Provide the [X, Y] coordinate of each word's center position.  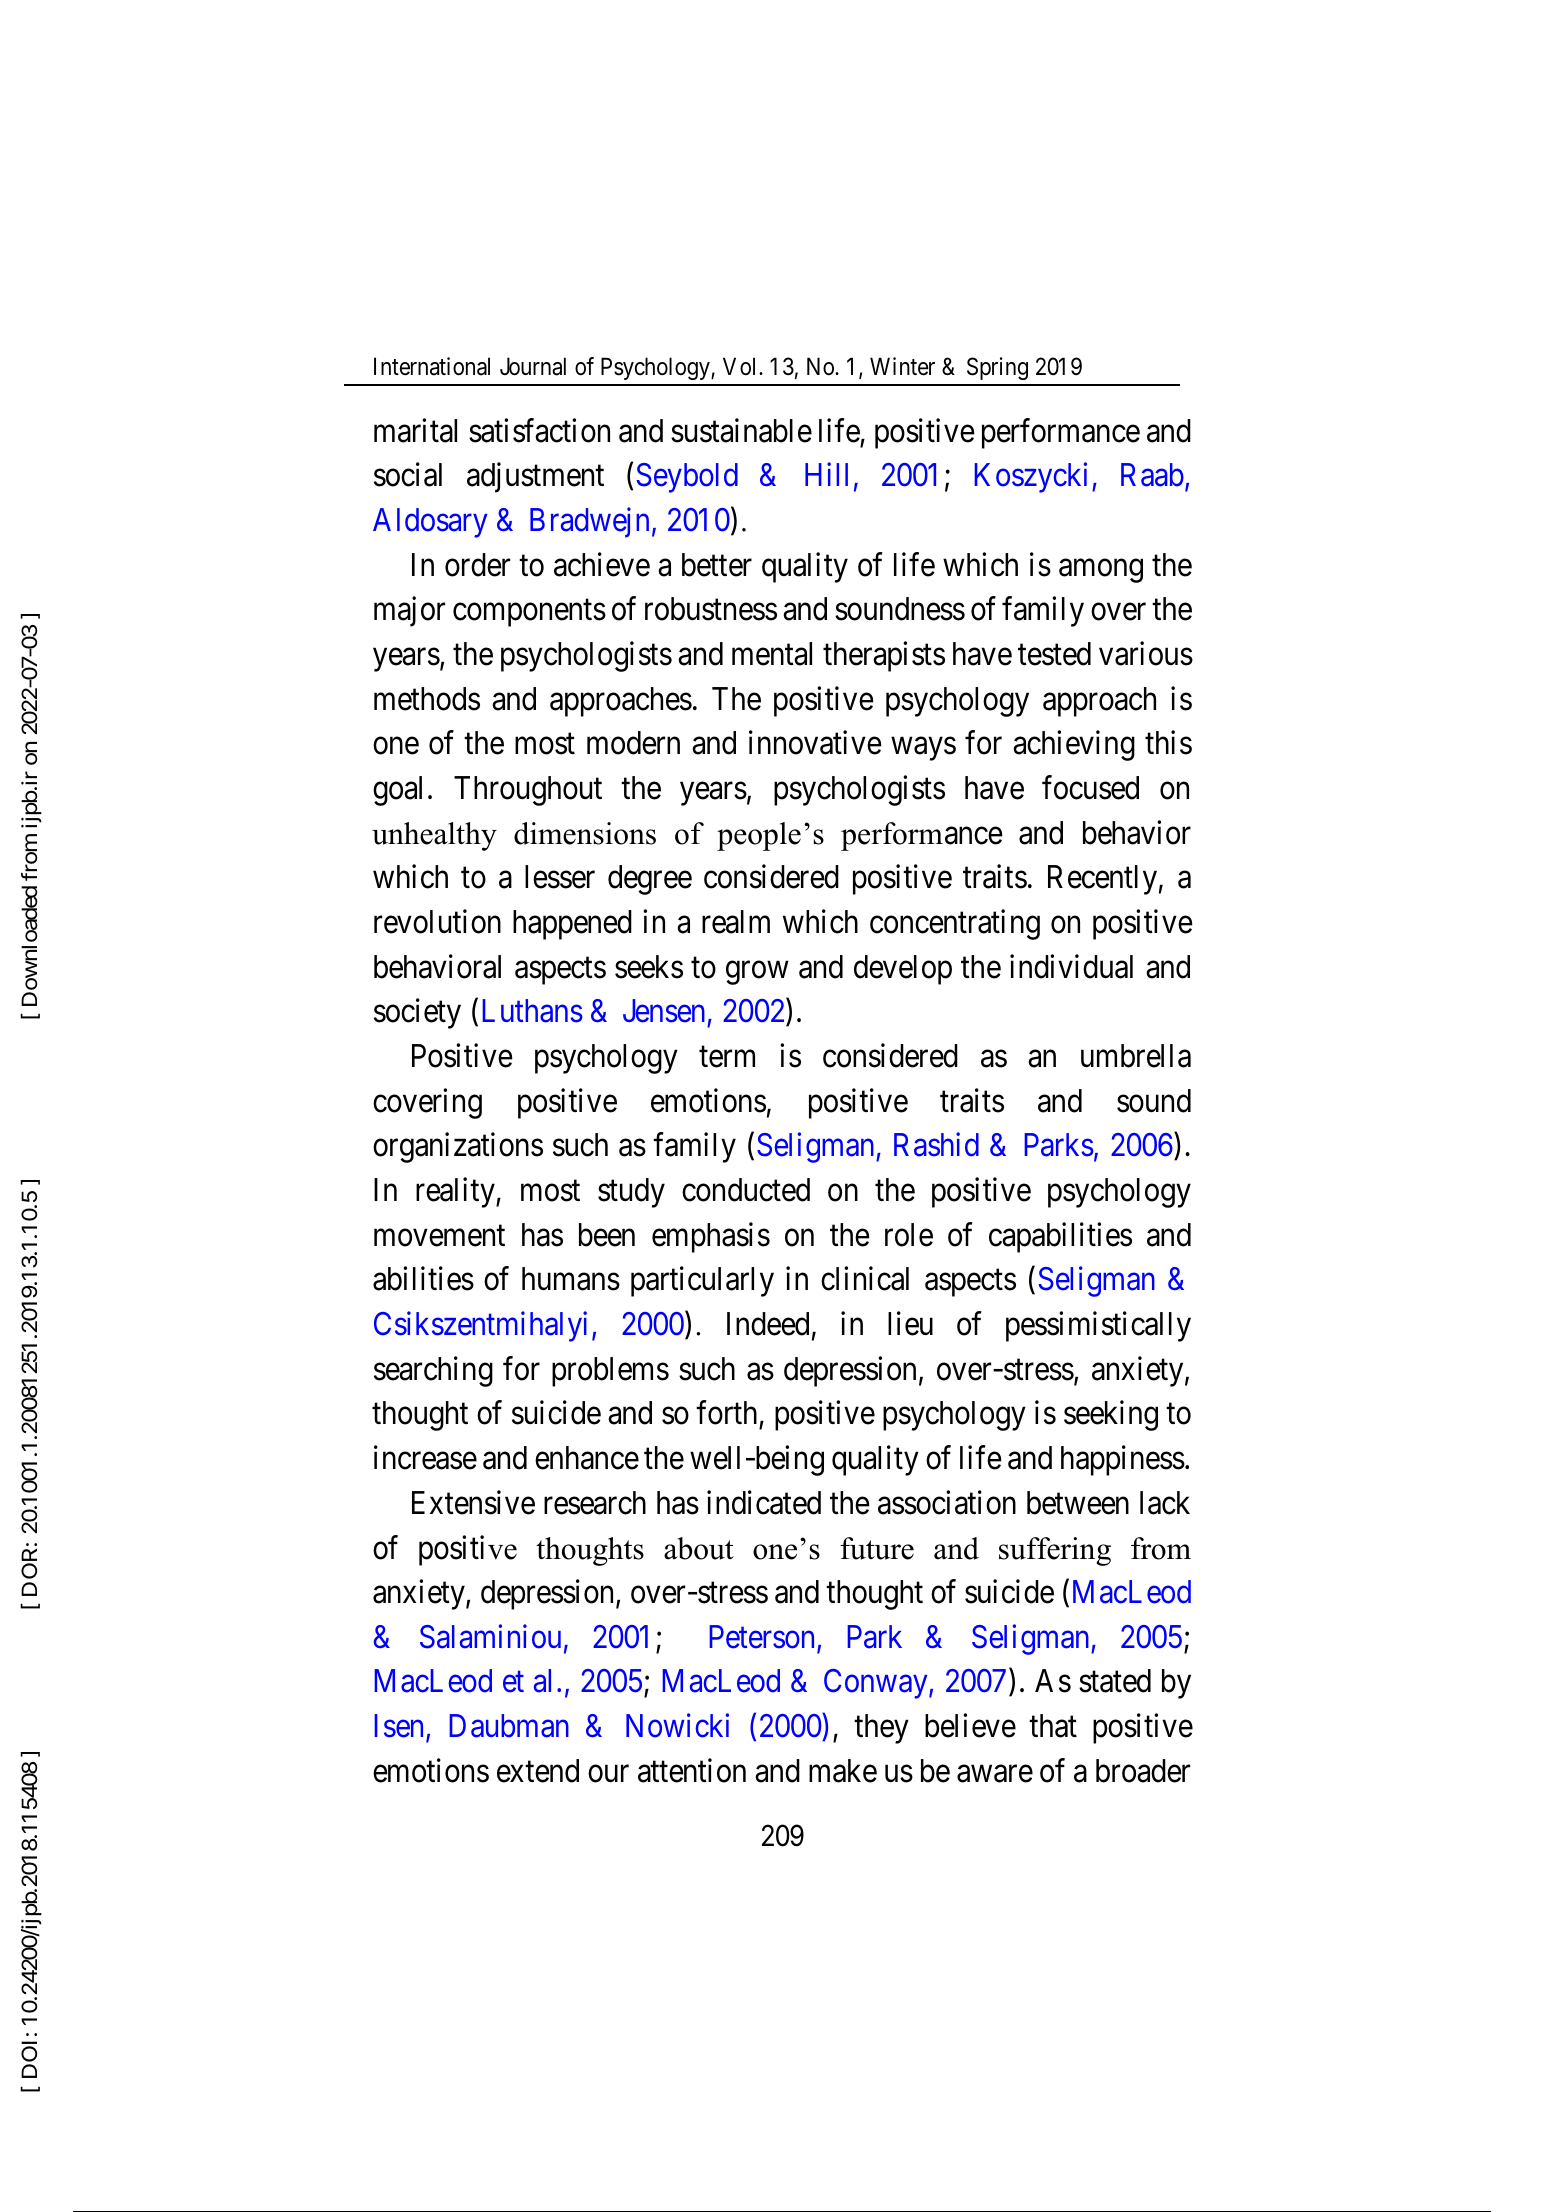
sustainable [741, 430]
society [417, 1014]
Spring [997, 368]
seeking [1111, 1416]
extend [538, 1771]
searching [433, 1371]
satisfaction [539, 430]
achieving [1074, 746]
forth [728, 1414]
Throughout [528, 791]
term [727, 1057]
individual [1071, 966]
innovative [815, 743]
